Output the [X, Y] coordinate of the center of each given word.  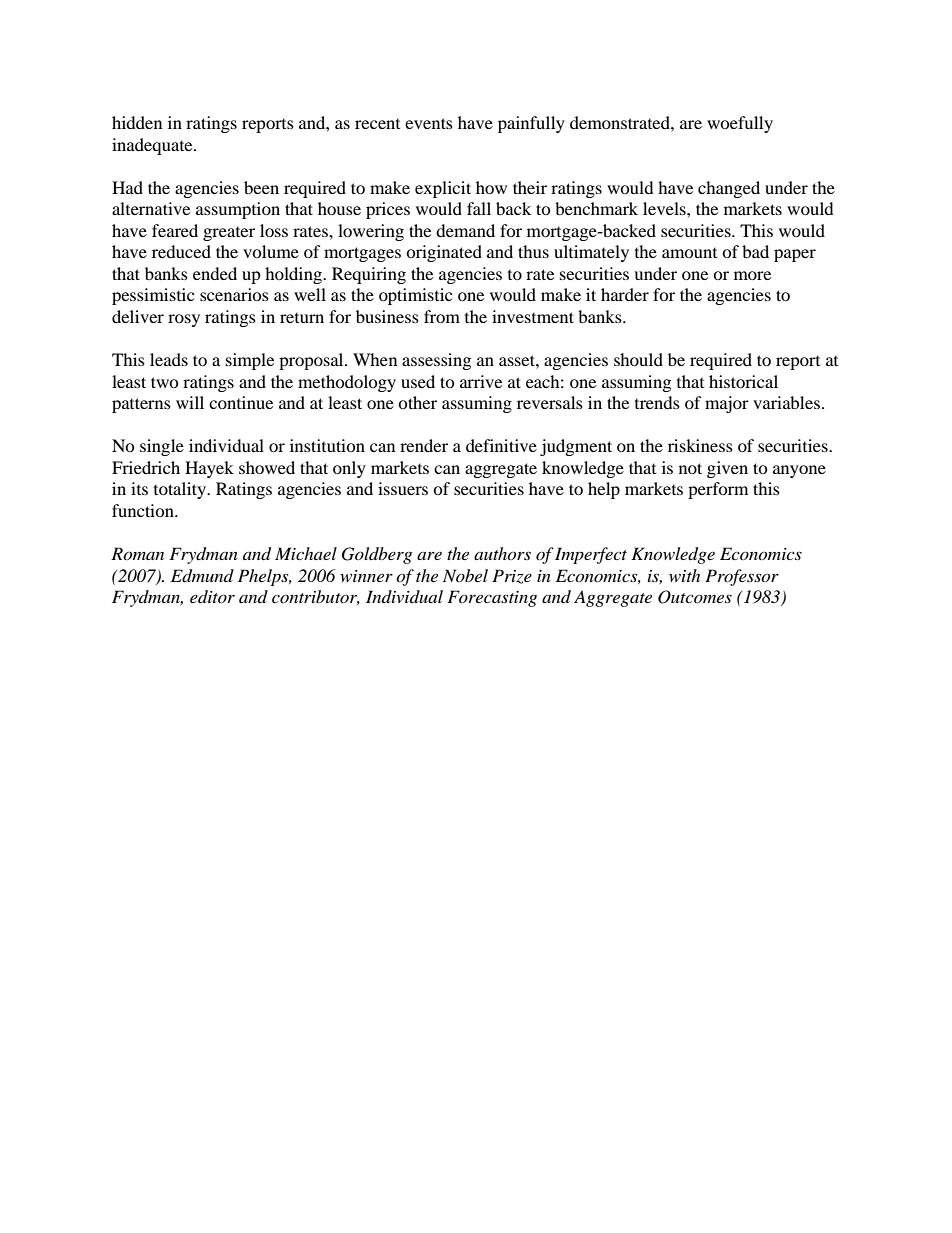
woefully [740, 124]
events [429, 123]
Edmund [202, 576]
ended [215, 273]
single [162, 447]
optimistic [415, 296]
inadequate [153, 146]
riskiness [700, 445]
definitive [501, 445]
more [752, 275]
